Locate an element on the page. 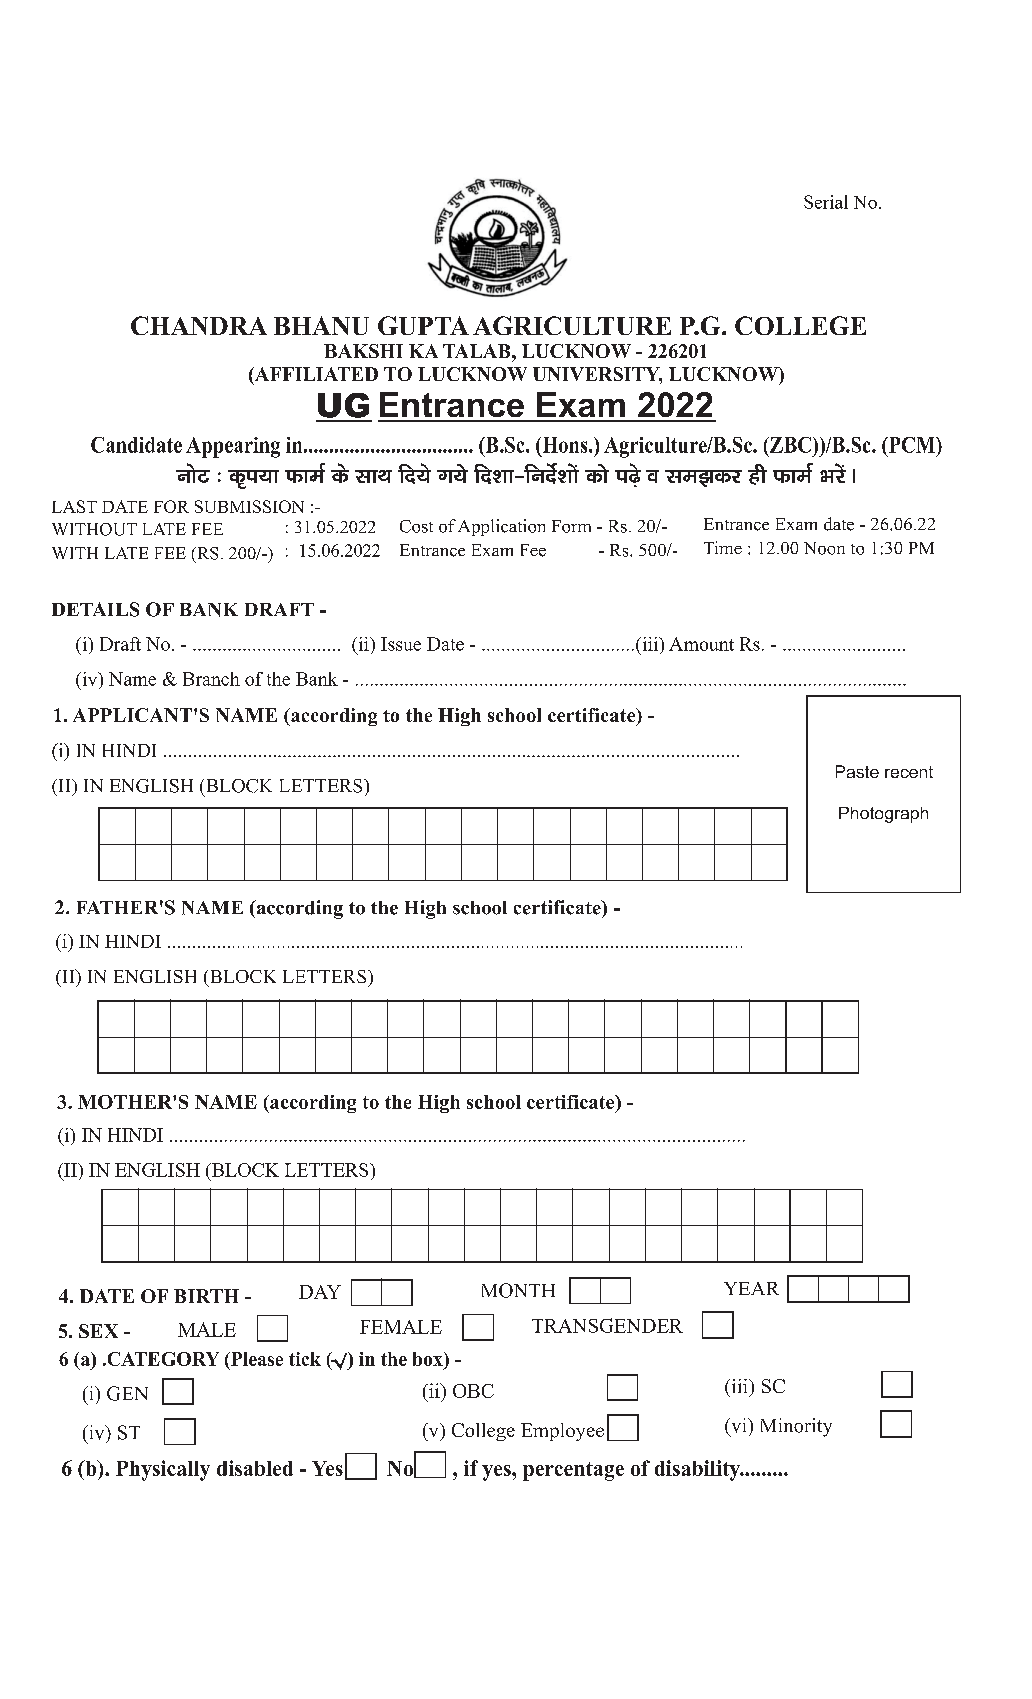 This document has width=1032, height=1699. Physically is located at coordinates (163, 1470).
